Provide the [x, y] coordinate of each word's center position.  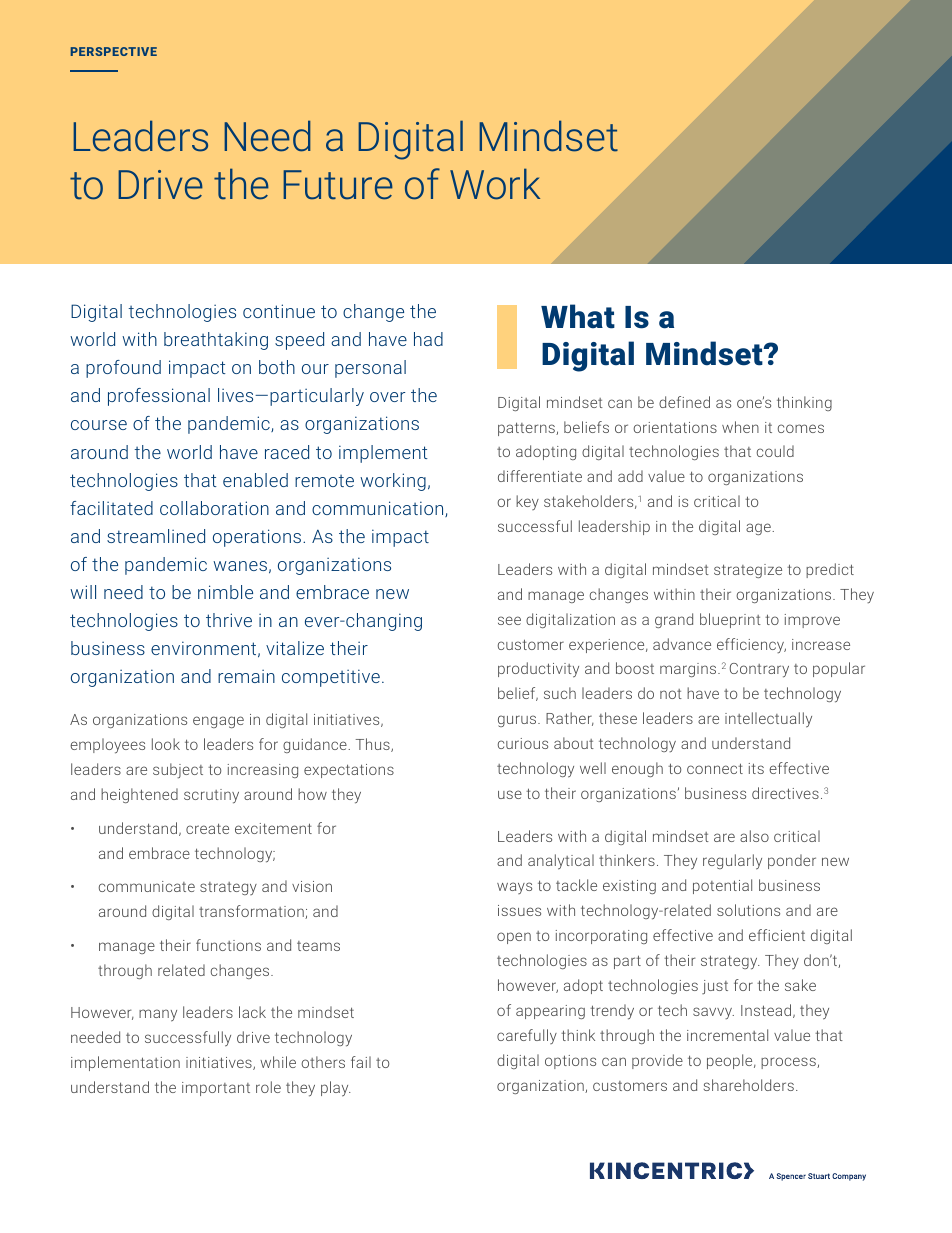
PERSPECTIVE [114, 51]
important [216, 1089]
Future [338, 185]
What [578, 316]
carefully [527, 1036]
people [731, 1061]
